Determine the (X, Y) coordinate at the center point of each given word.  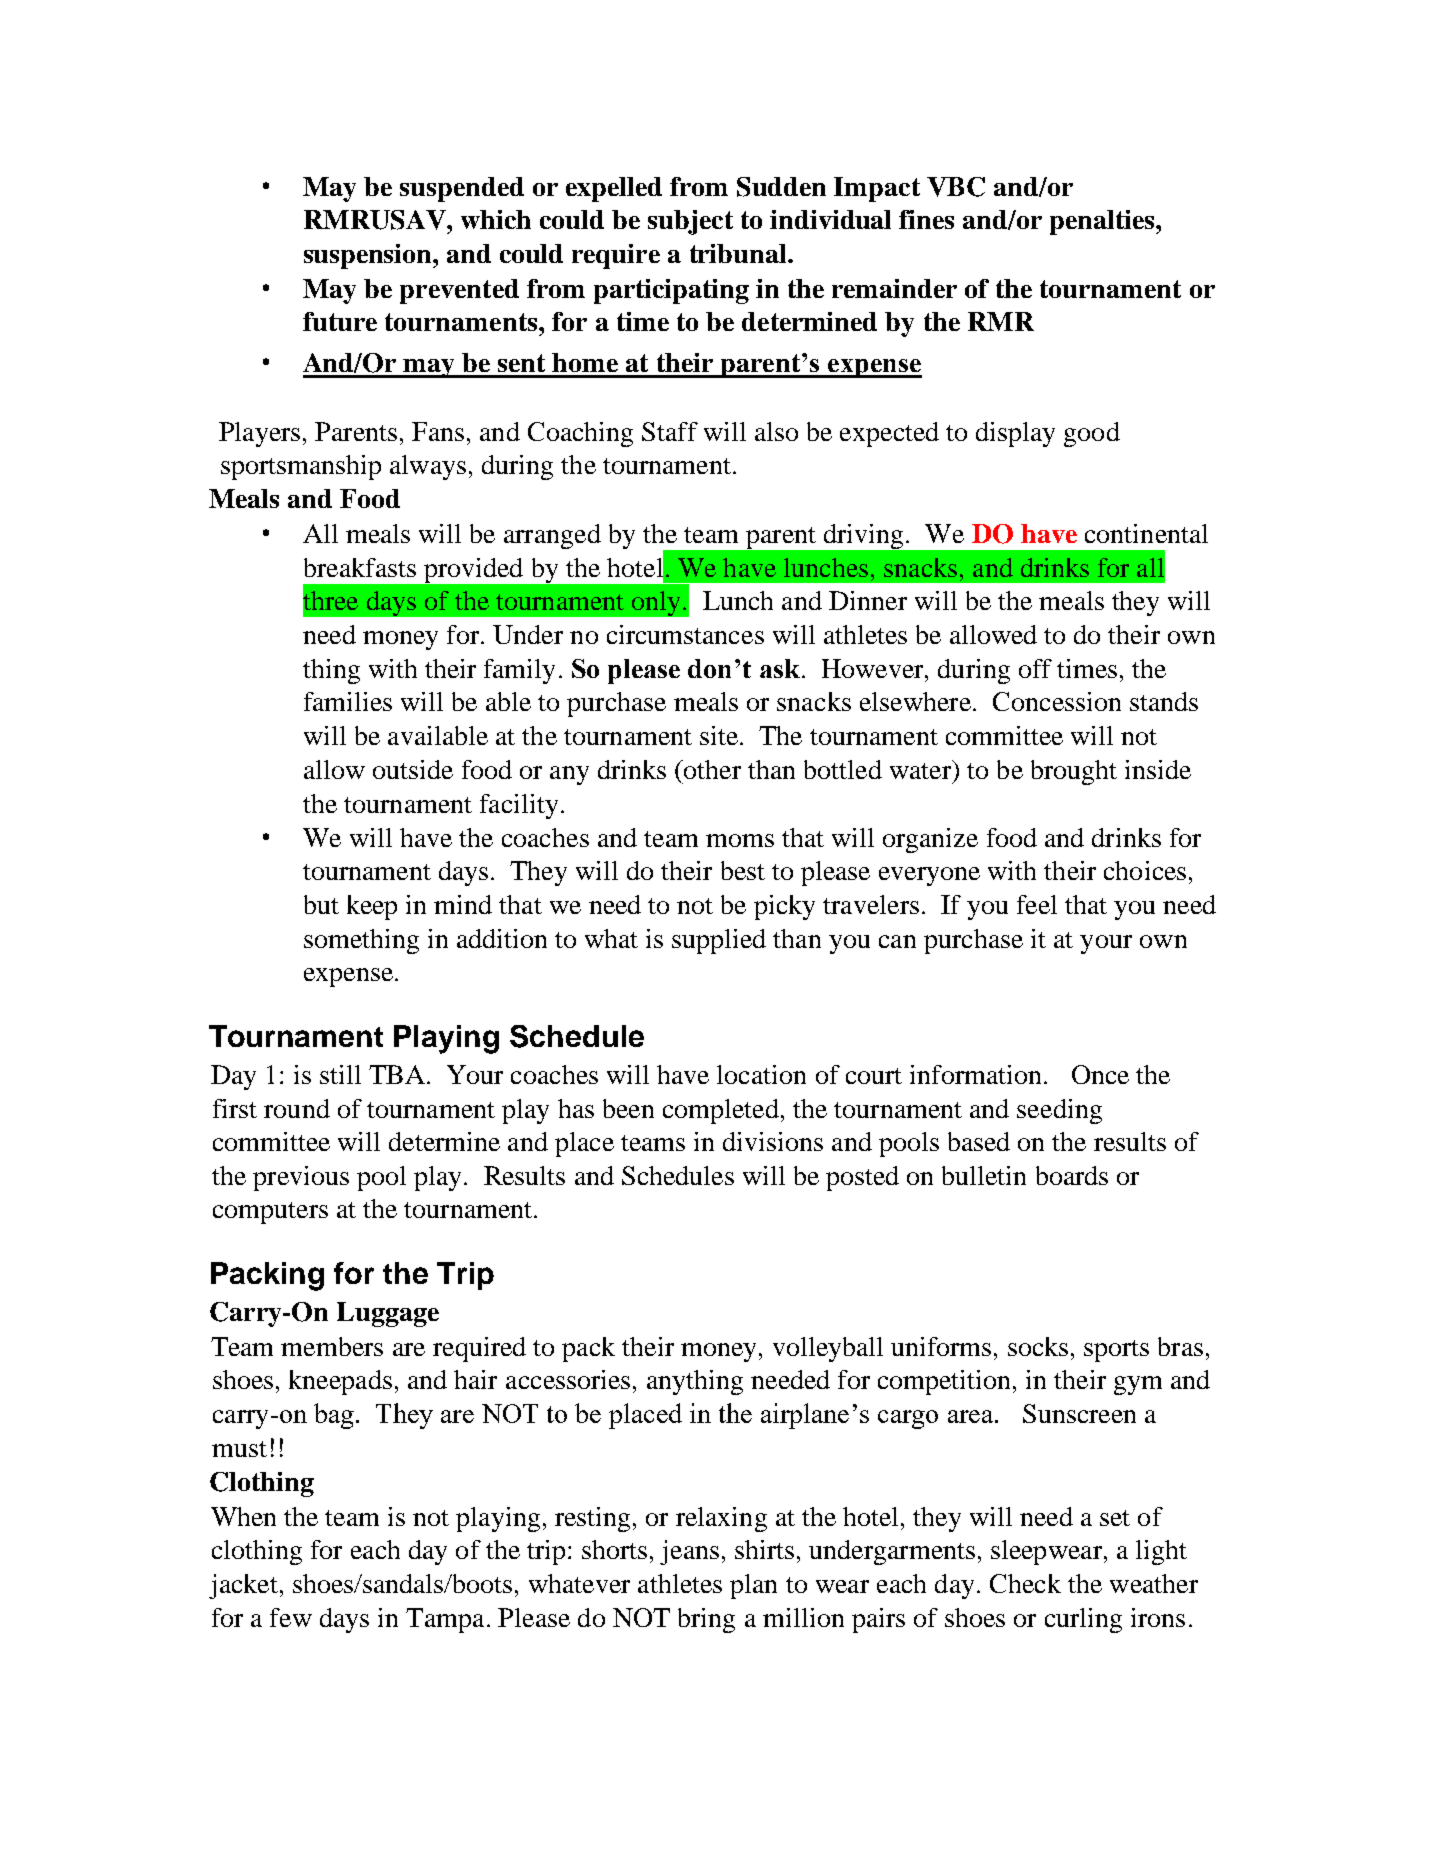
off (1035, 668)
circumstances (685, 634)
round (297, 1108)
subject (690, 222)
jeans (689, 1552)
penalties (1103, 222)
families (348, 701)
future (340, 321)
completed (721, 1111)
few (291, 1617)
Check (1025, 1583)
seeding (1059, 1111)
